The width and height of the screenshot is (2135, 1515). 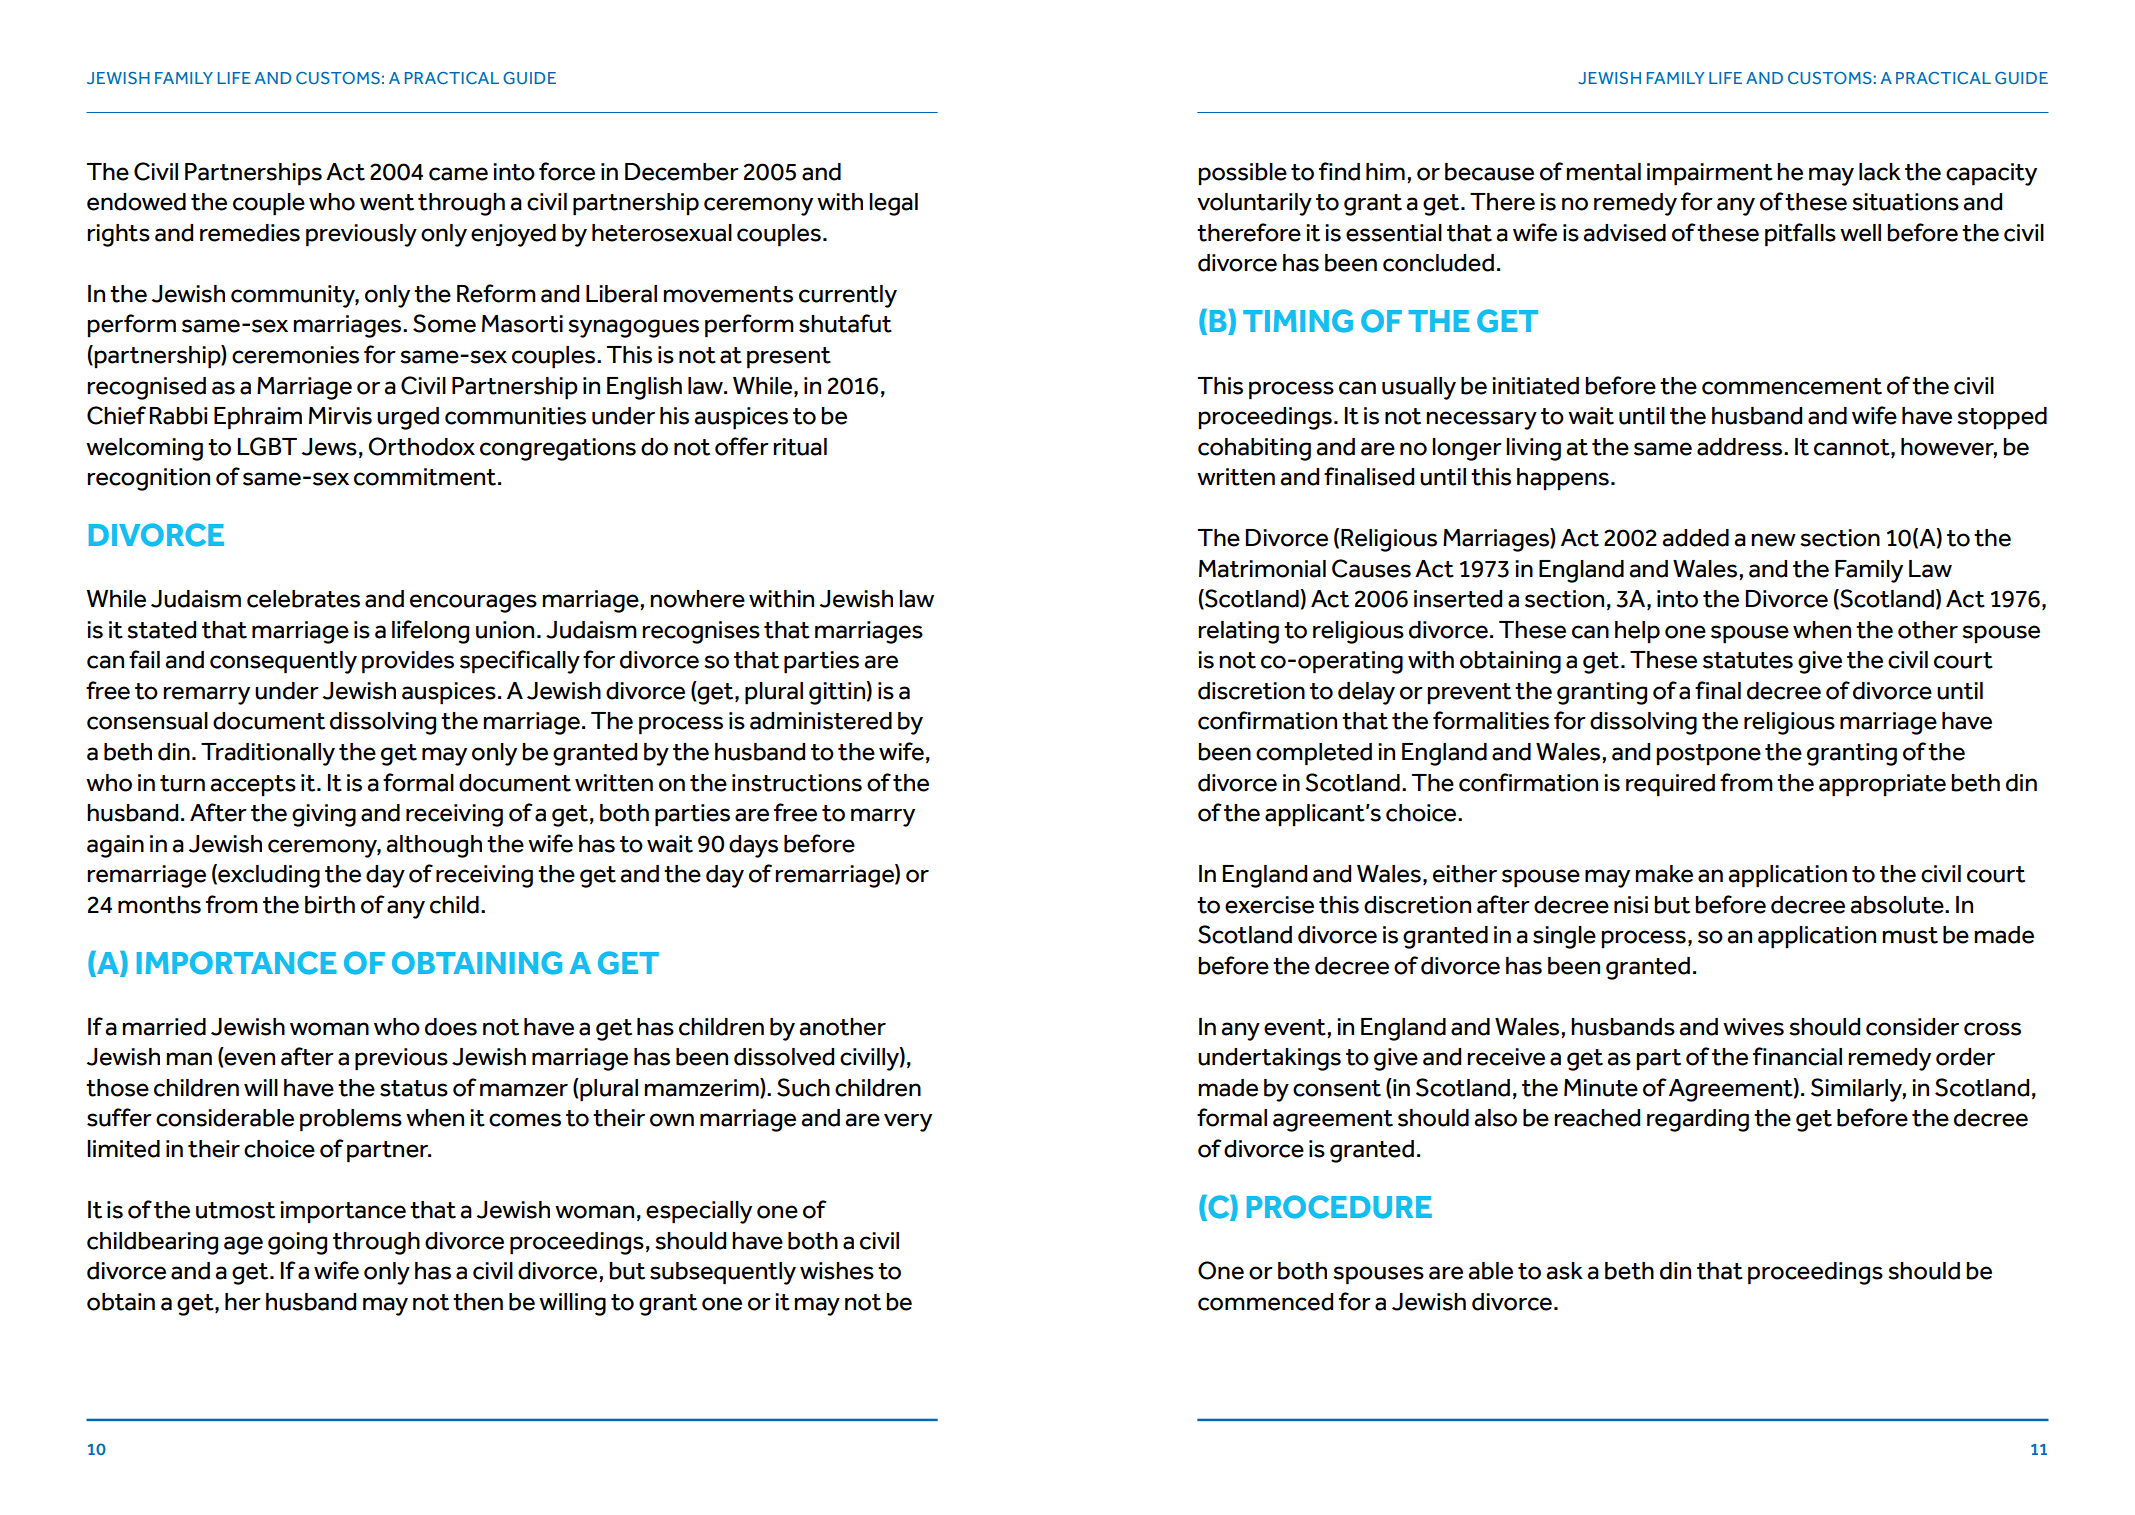 I want to click on pitfalls, so click(x=1800, y=235).
